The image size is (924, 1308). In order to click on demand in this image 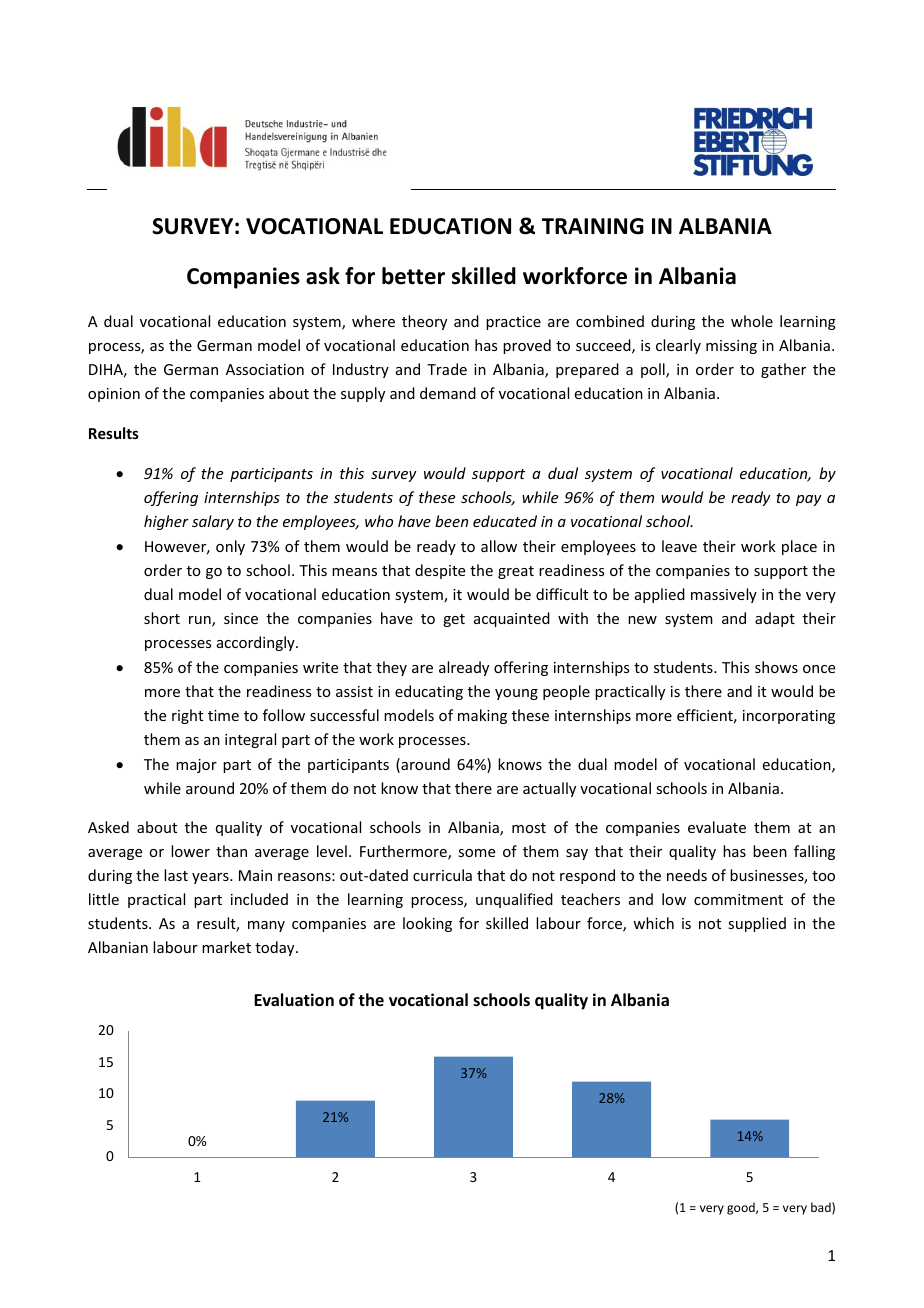, I will do `click(448, 393)`.
